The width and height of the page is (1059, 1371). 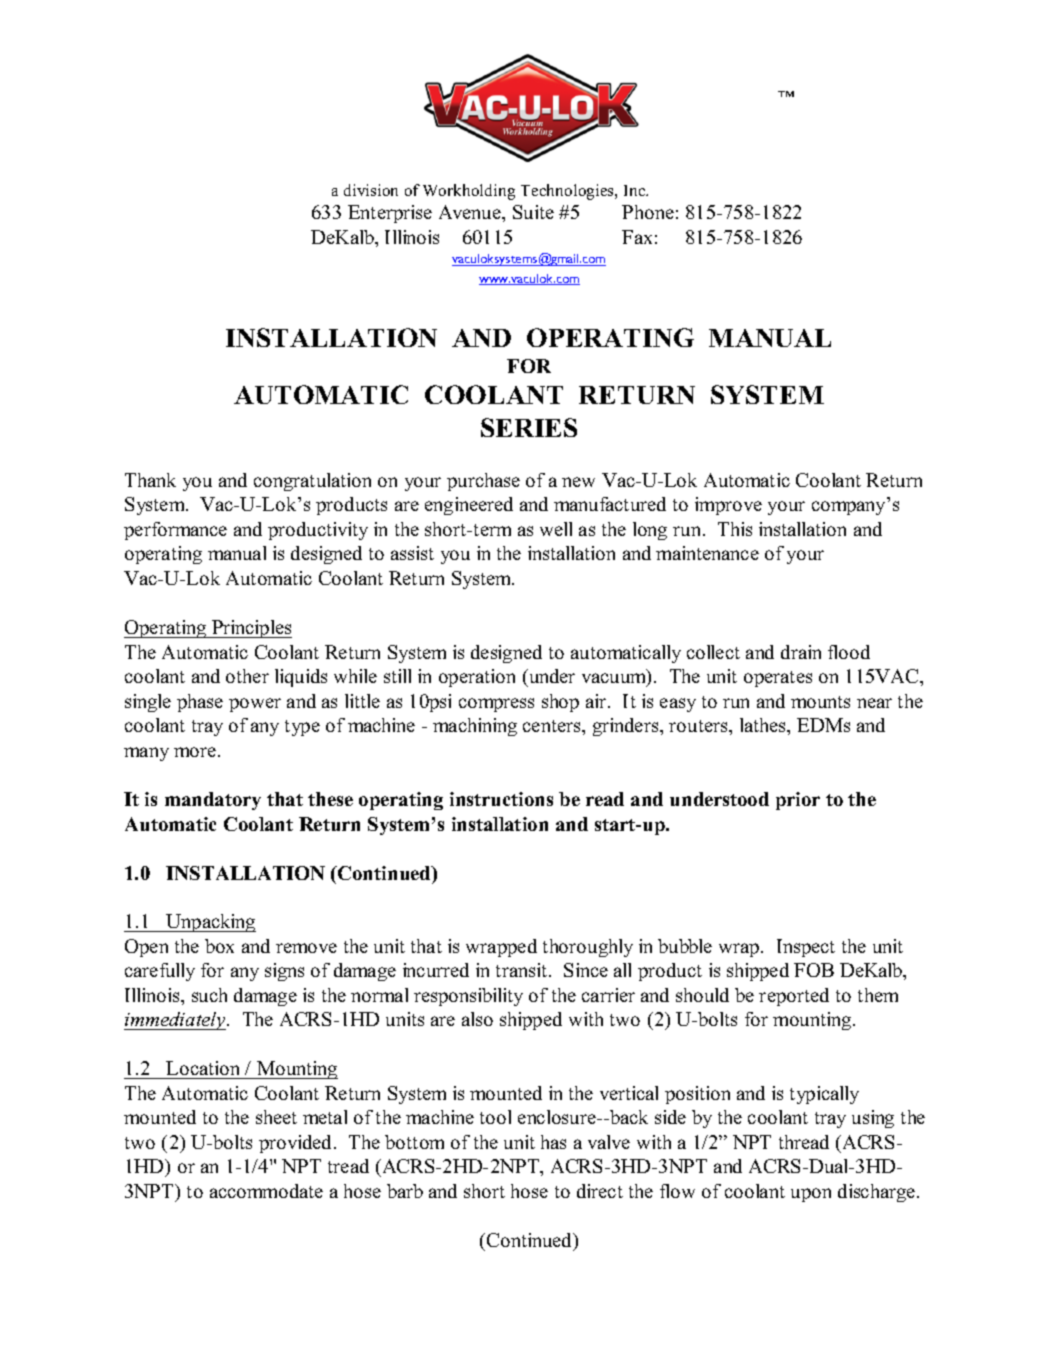 What do you see at coordinates (495, 1117) in the page?
I see `tool` at bounding box center [495, 1117].
